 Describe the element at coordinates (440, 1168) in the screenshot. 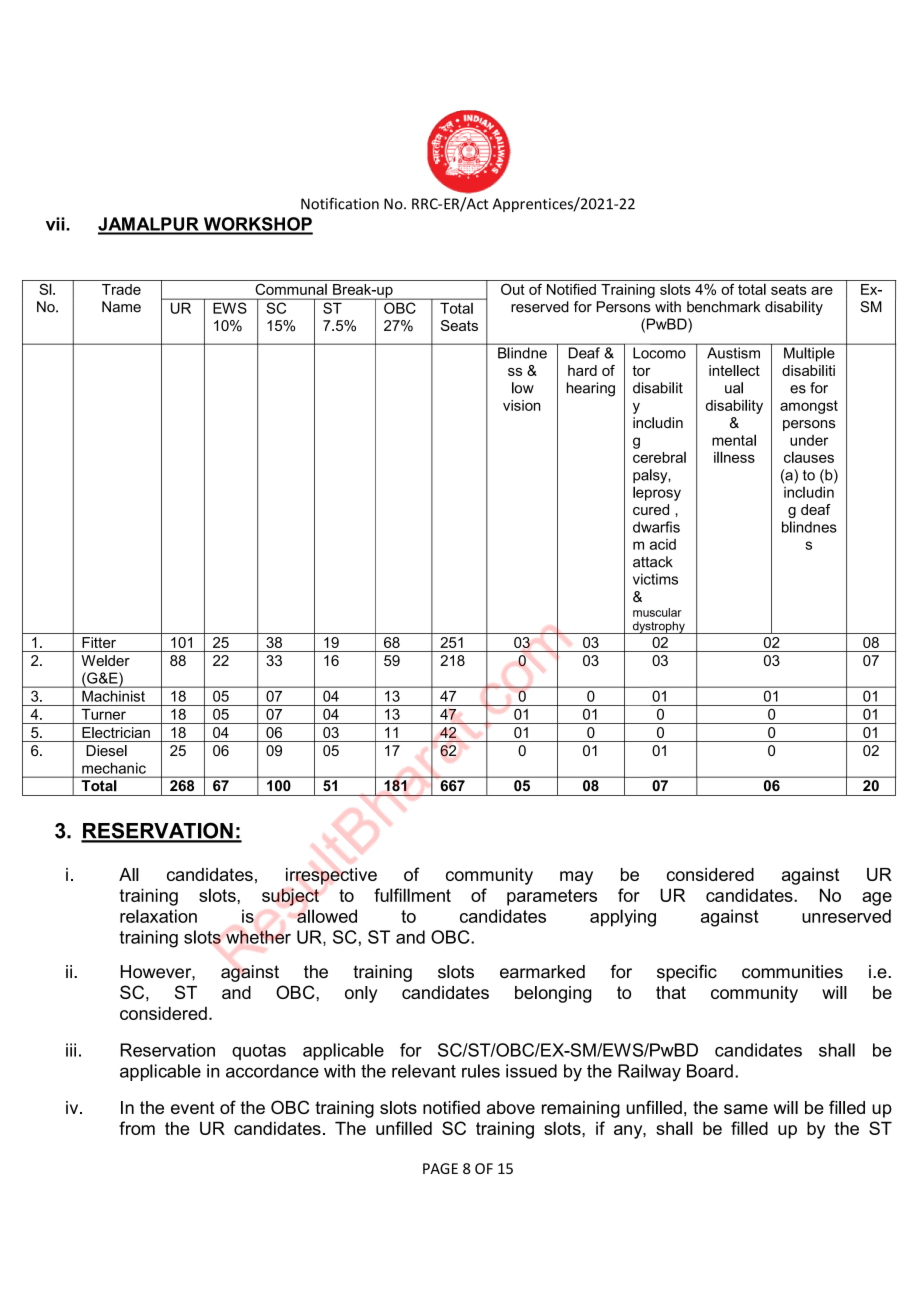

I see `PAGE` at that location.
